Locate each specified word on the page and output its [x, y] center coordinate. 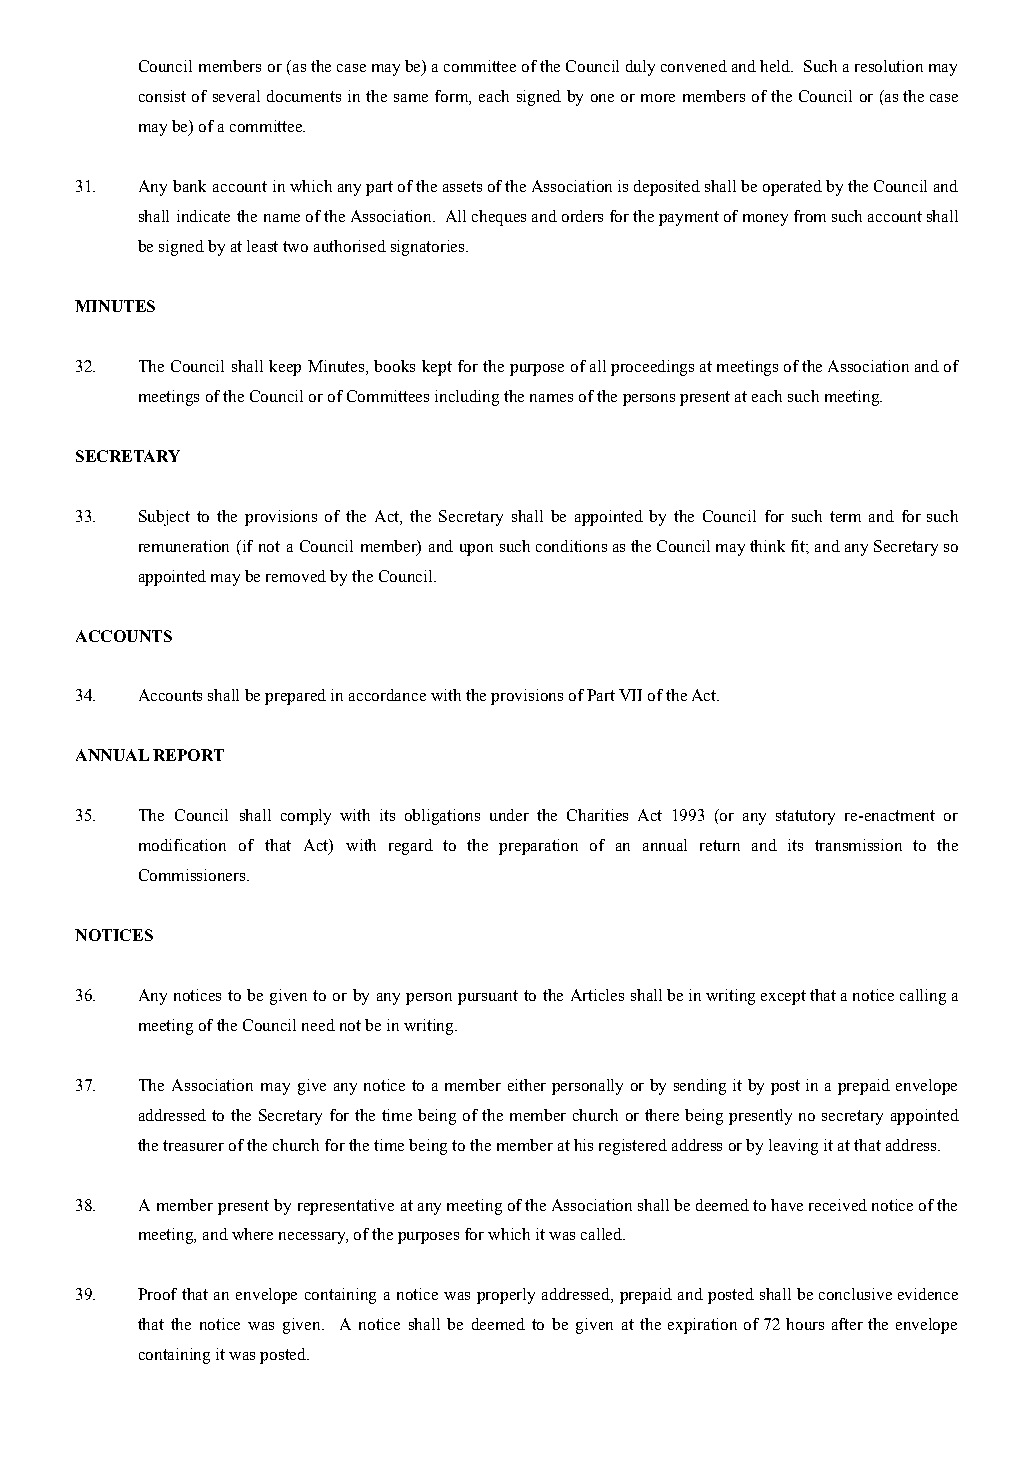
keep [285, 368]
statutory [805, 817]
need [318, 1025]
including [467, 398]
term [845, 516]
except [783, 997]
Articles [597, 995]
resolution [889, 66]
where [252, 1234]
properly [506, 1296]
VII [630, 695]
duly [640, 68]
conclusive [855, 1294]
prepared [295, 697]
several [236, 96]
